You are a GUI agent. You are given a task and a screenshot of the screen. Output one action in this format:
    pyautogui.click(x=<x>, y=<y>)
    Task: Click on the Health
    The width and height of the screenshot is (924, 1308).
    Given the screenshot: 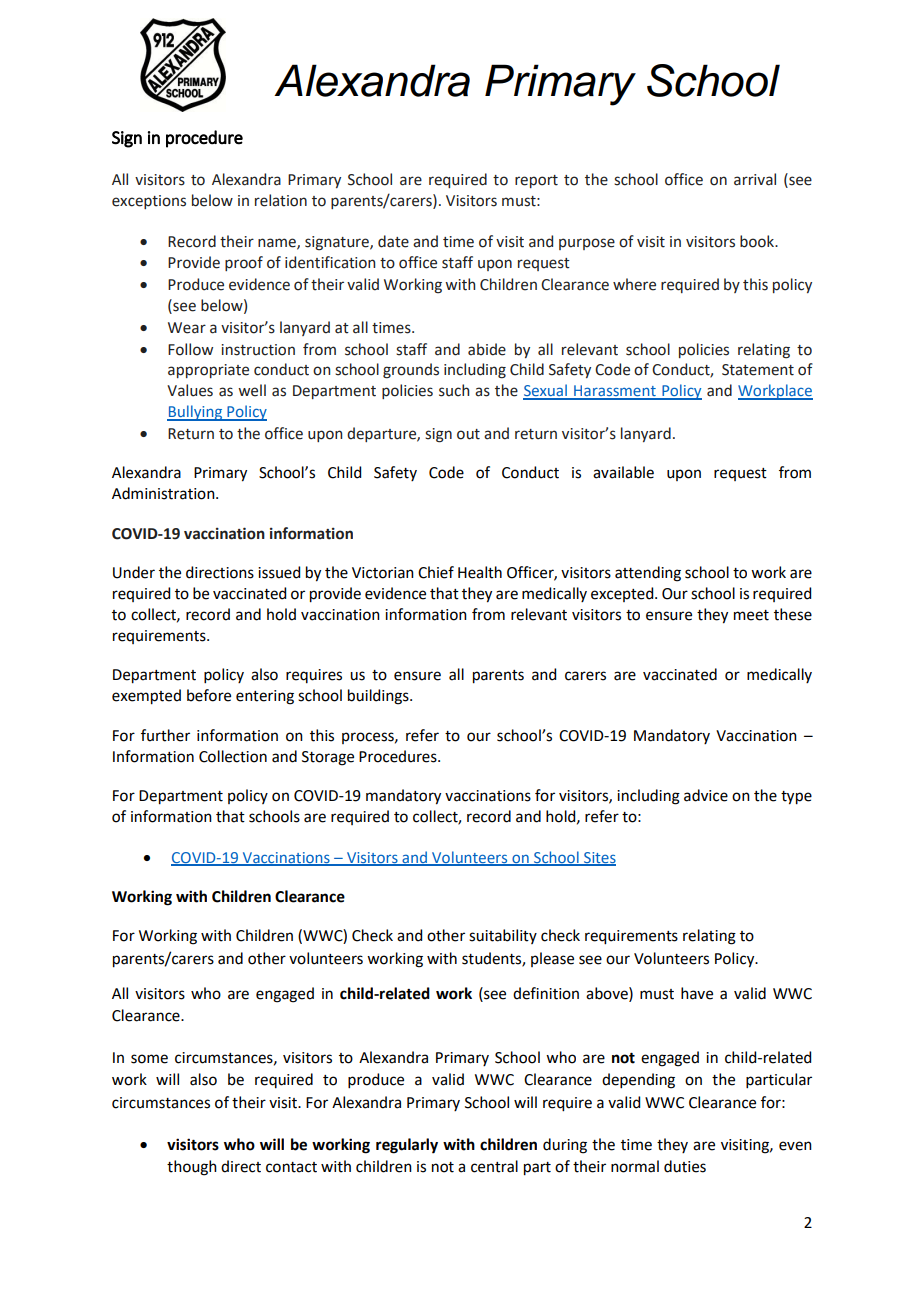 What is the action you would take?
    pyautogui.click(x=480, y=572)
